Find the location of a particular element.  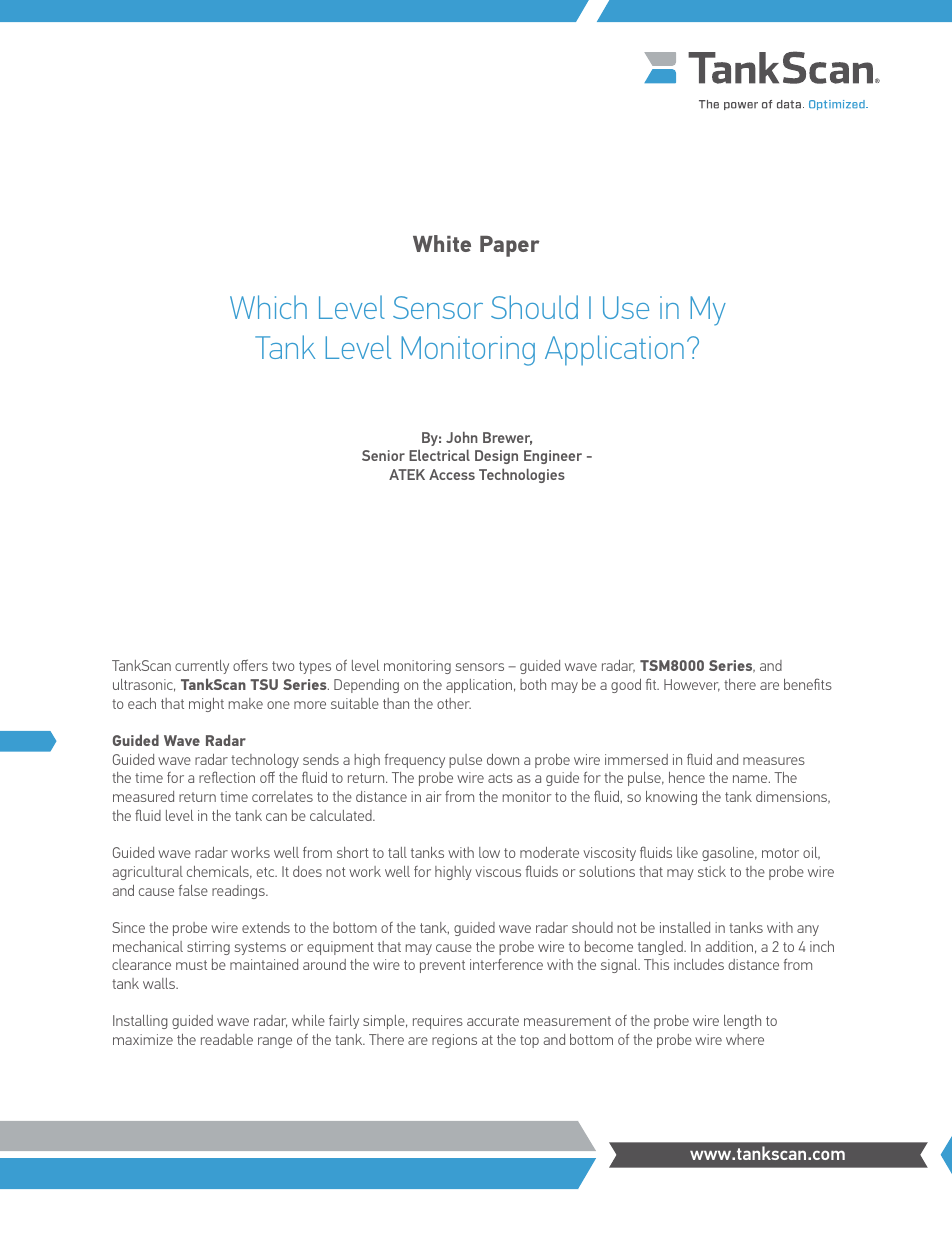

Engineer is located at coordinates (553, 457).
